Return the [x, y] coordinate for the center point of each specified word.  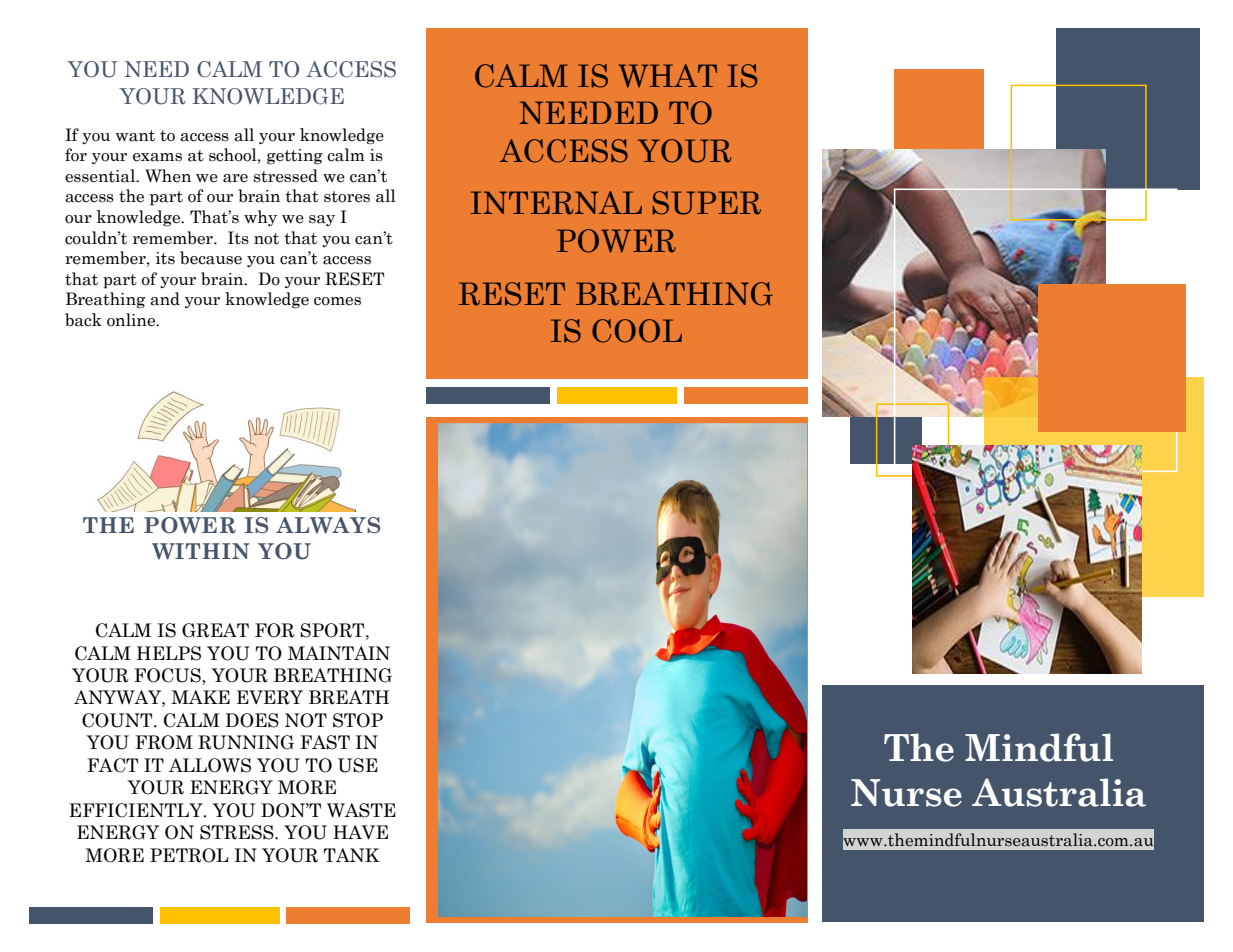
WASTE [361, 810]
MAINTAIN [339, 653]
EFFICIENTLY [137, 810]
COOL [637, 331]
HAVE [360, 832]
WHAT [668, 76]
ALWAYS [328, 525]
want [135, 136]
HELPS [169, 653]
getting [295, 157]
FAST [325, 742]
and [165, 299]
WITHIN [200, 551]
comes [337, 301]
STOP [358, 720]
